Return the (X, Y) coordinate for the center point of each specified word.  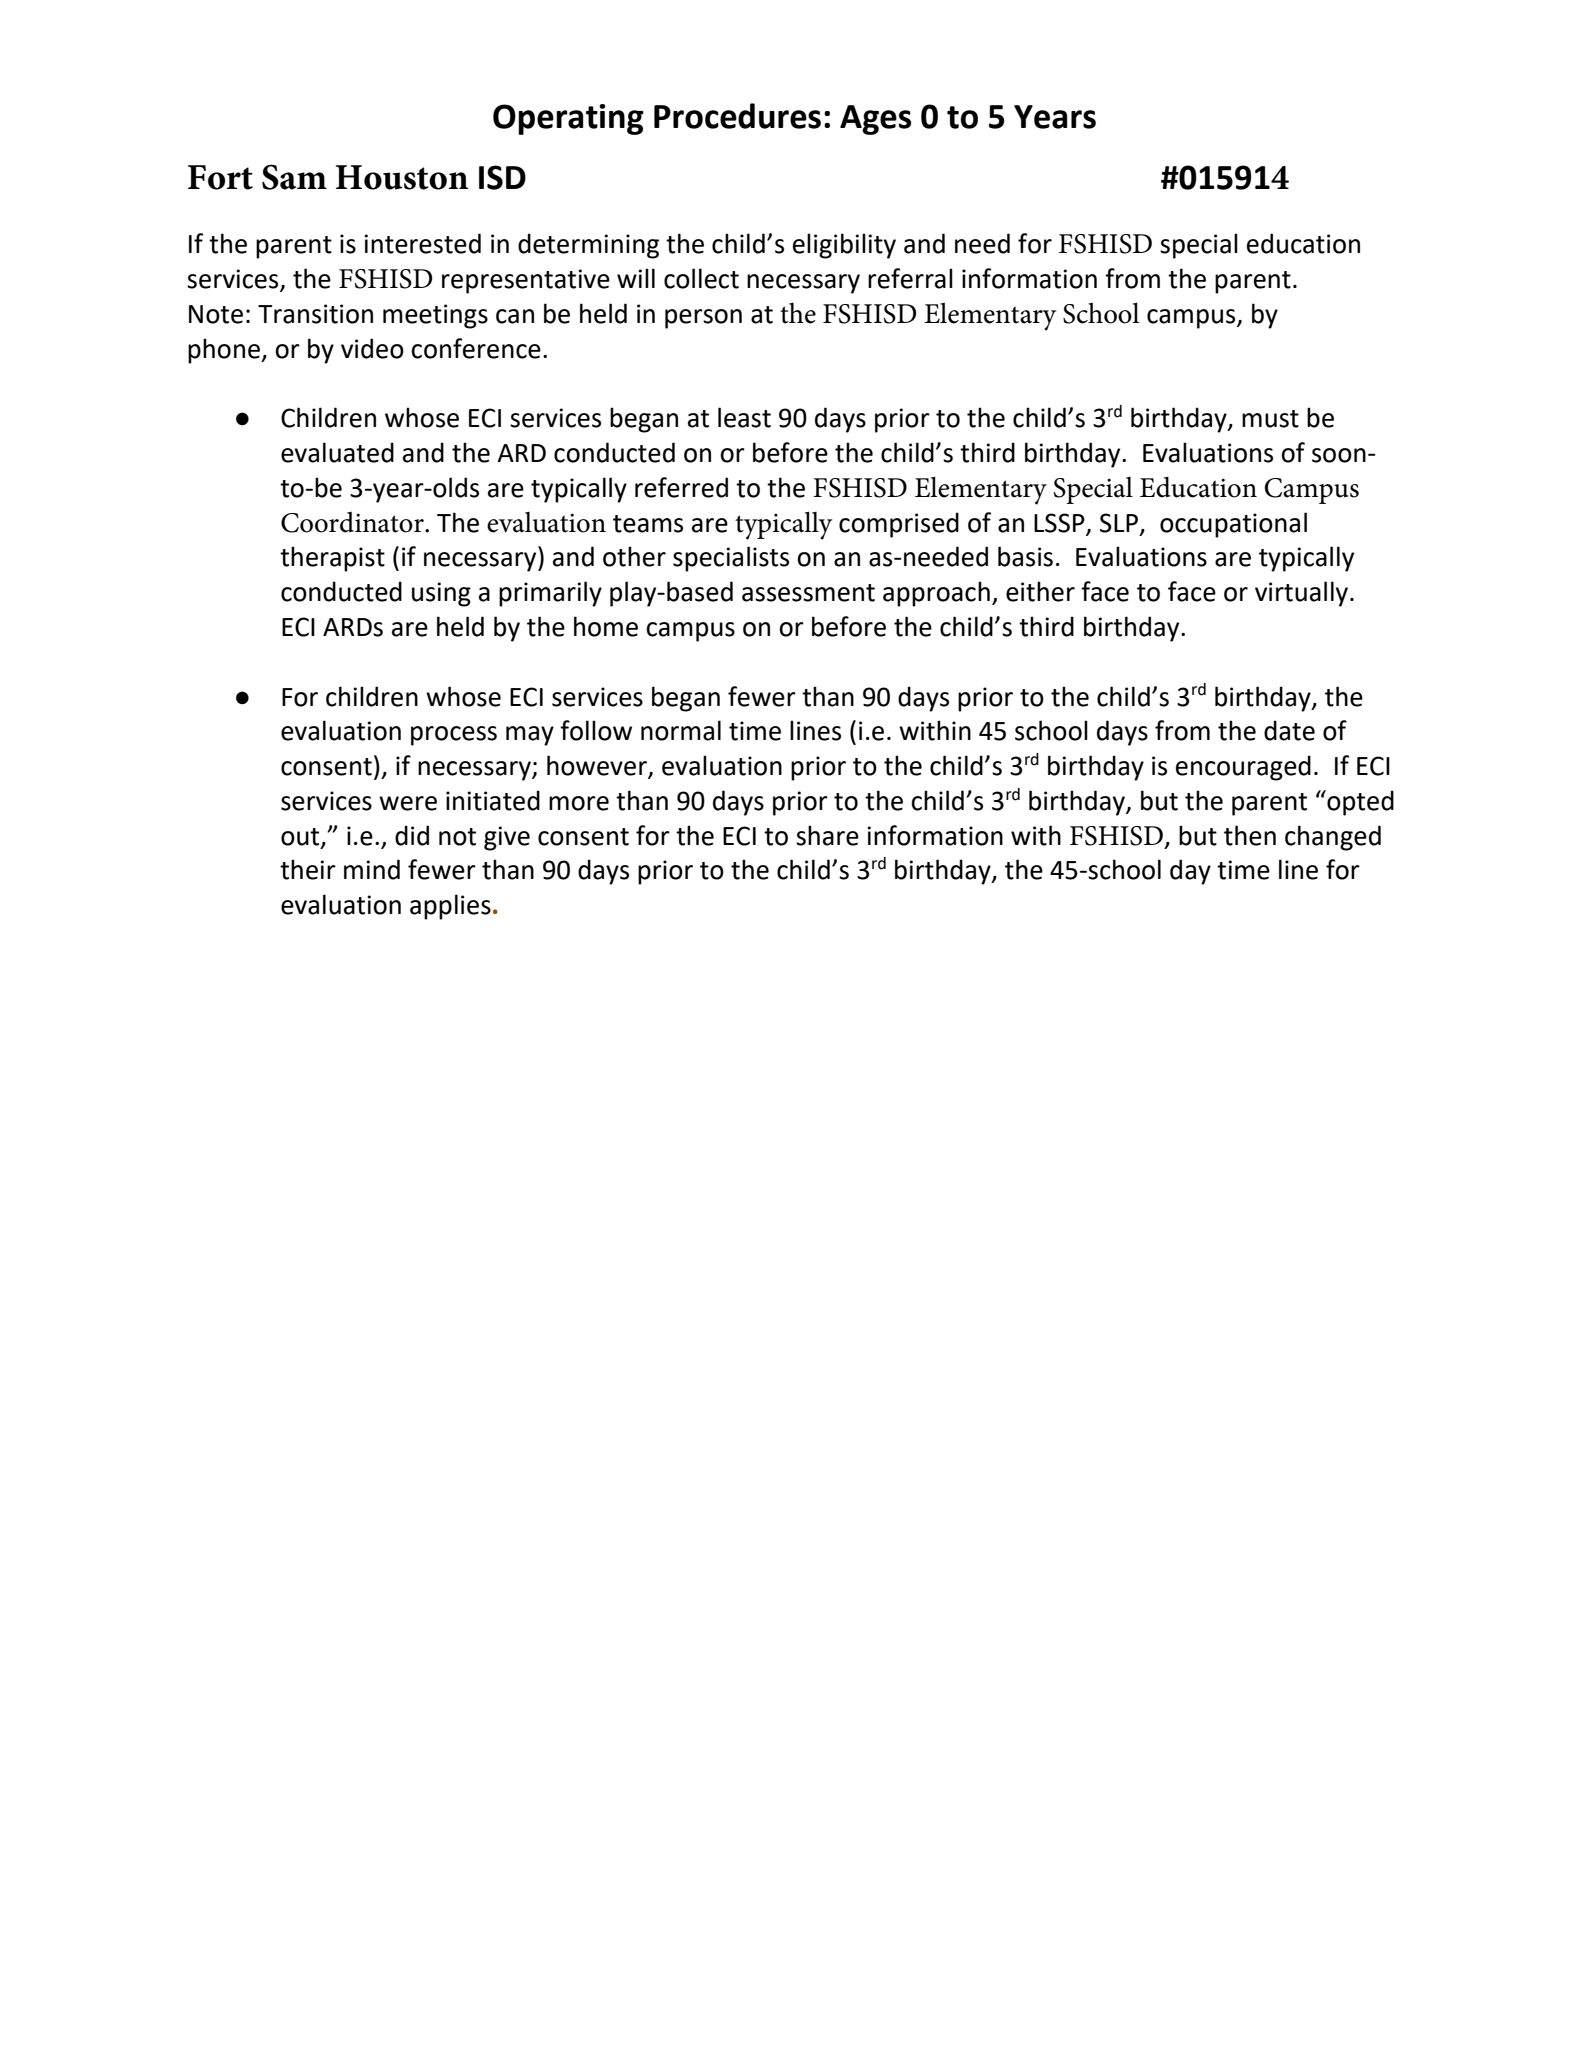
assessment (808, 593)
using (441, 594)
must (1270, 419)
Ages (875, 120)
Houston (402, 177)
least (744, 417)
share (827, 835)
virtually (1303, 594)
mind (372, 869)
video (372, 348)
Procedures (737, 116)
